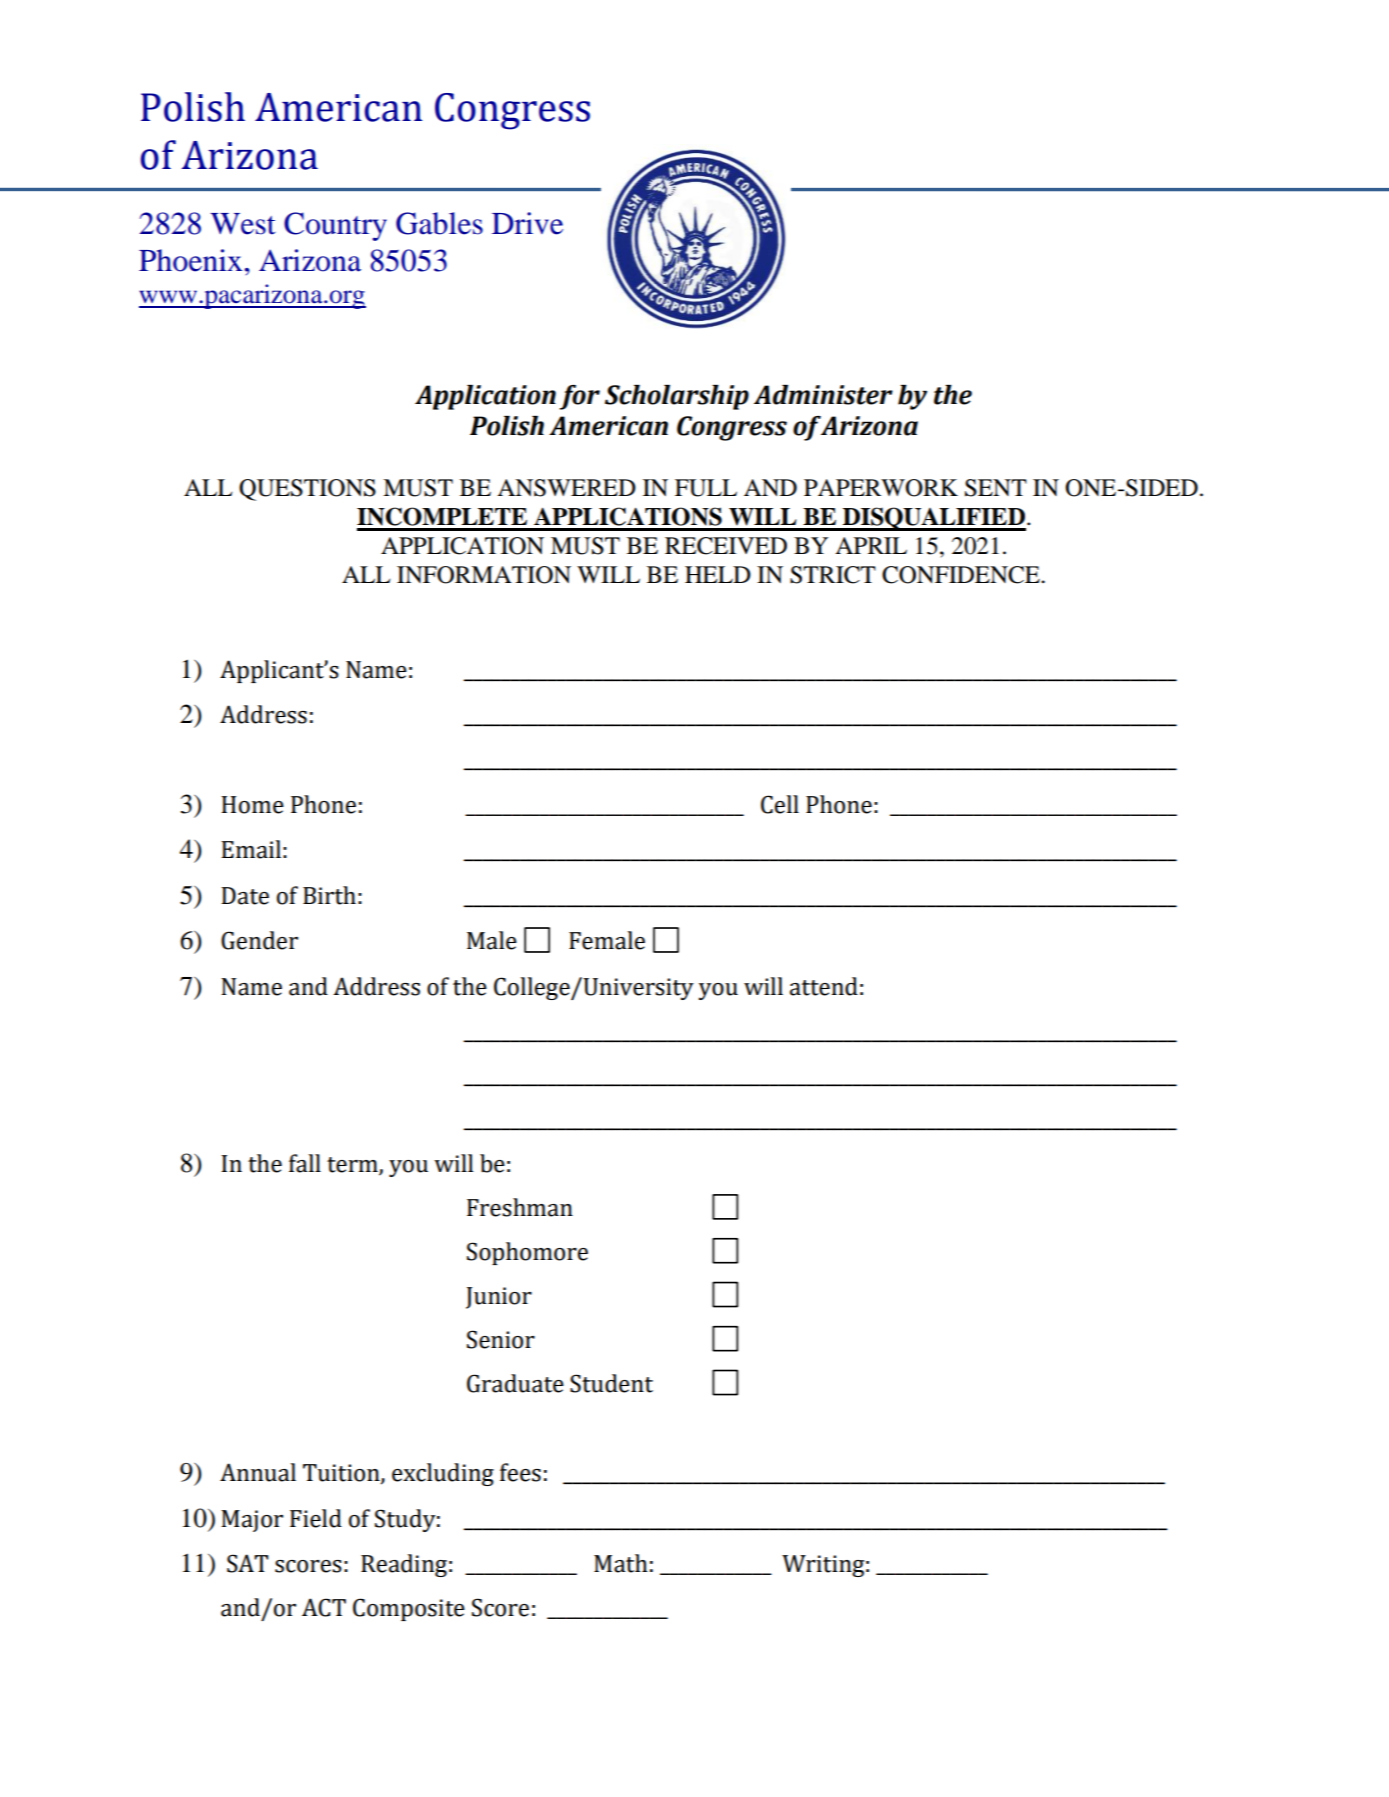 This document has height=1797, width=1389. What do you see at coordinates (484, 575) in the document?
I see `INFORMATION` at bounding box center [484, 575].
